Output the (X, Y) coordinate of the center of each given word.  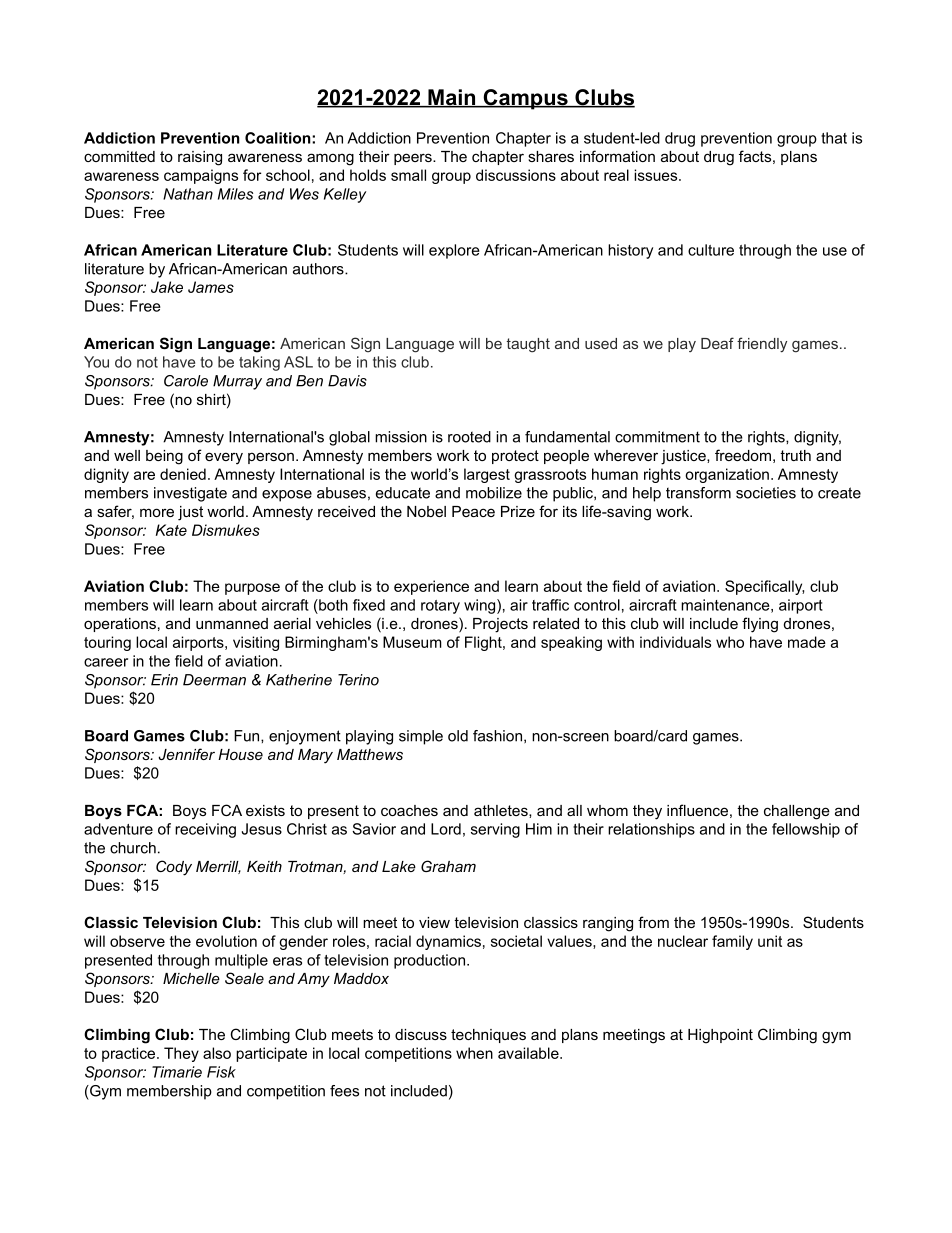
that (834, 138)
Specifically (764, 587)
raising (200, 158)
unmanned (232, 623)
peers (414, 159)
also (217, 1053)
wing (481, 606)
